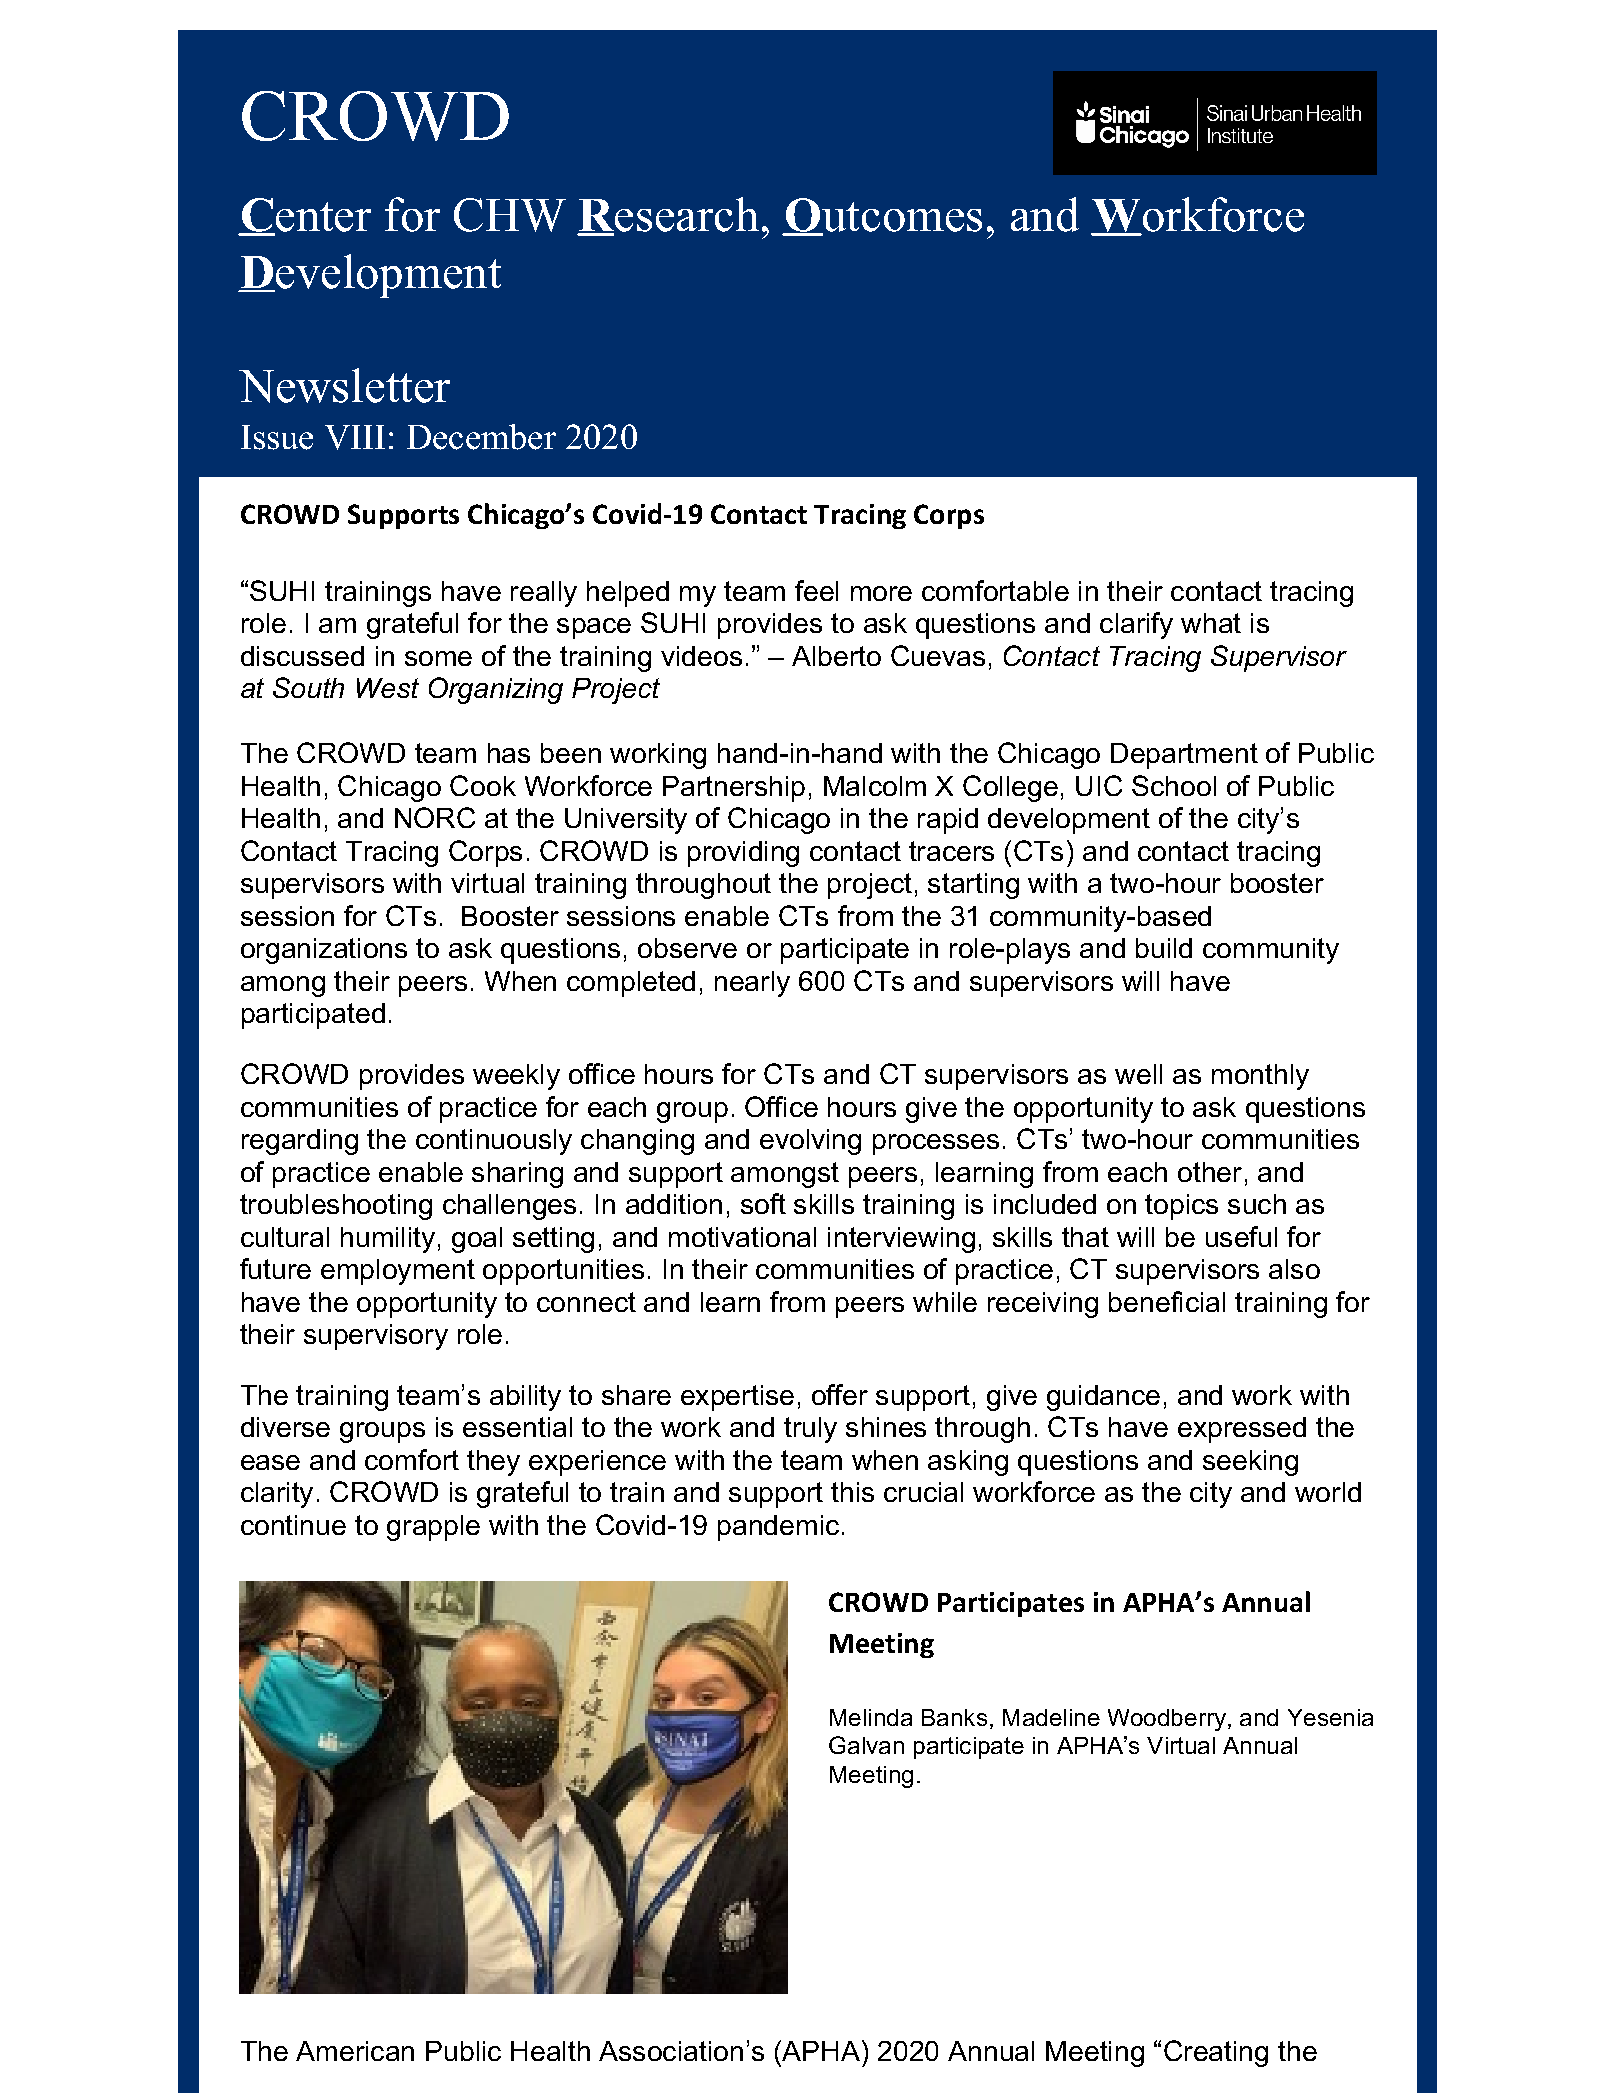  I want to click on evolving, so click(810, 1142).
